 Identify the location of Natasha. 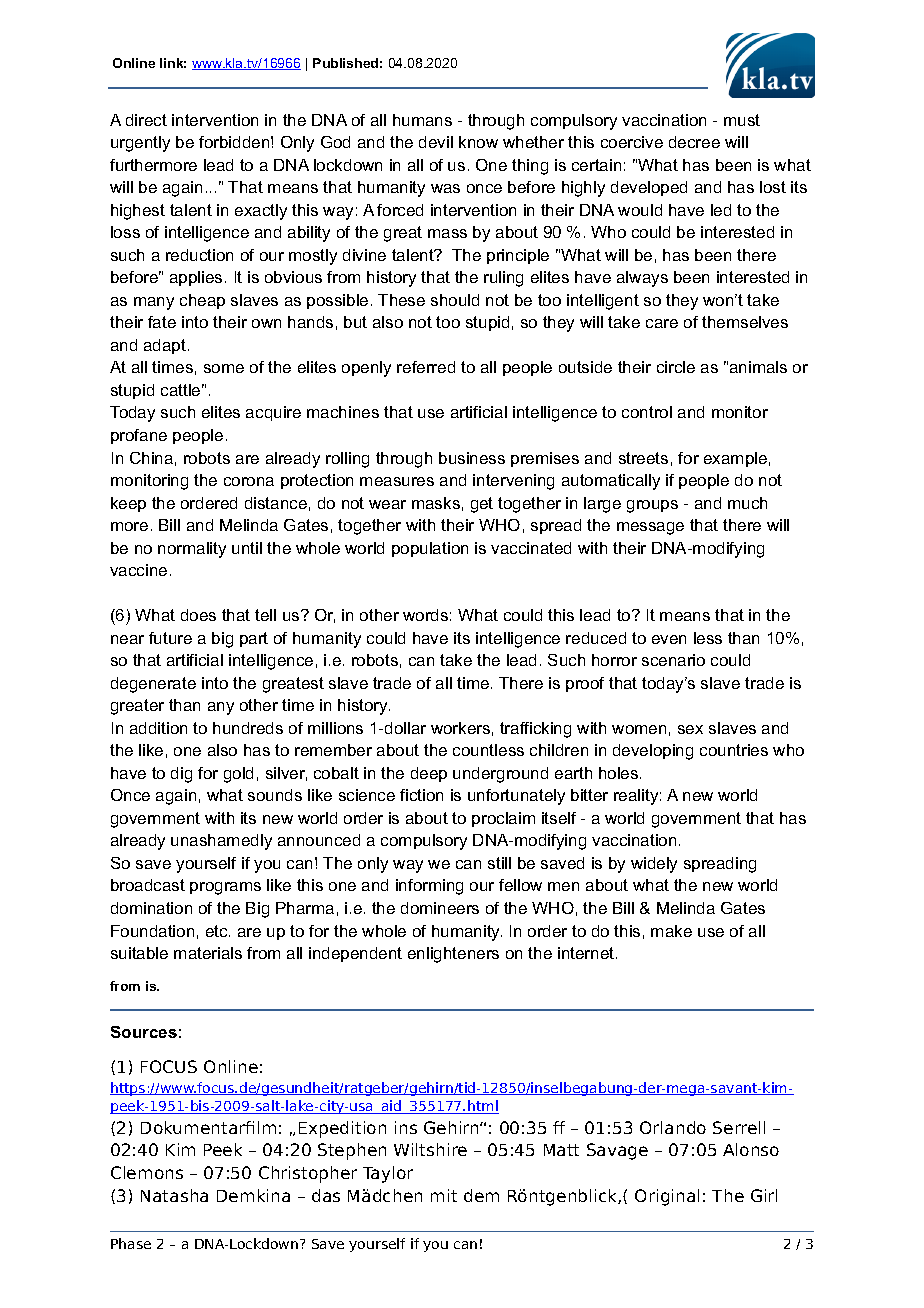
(174, 1195).
